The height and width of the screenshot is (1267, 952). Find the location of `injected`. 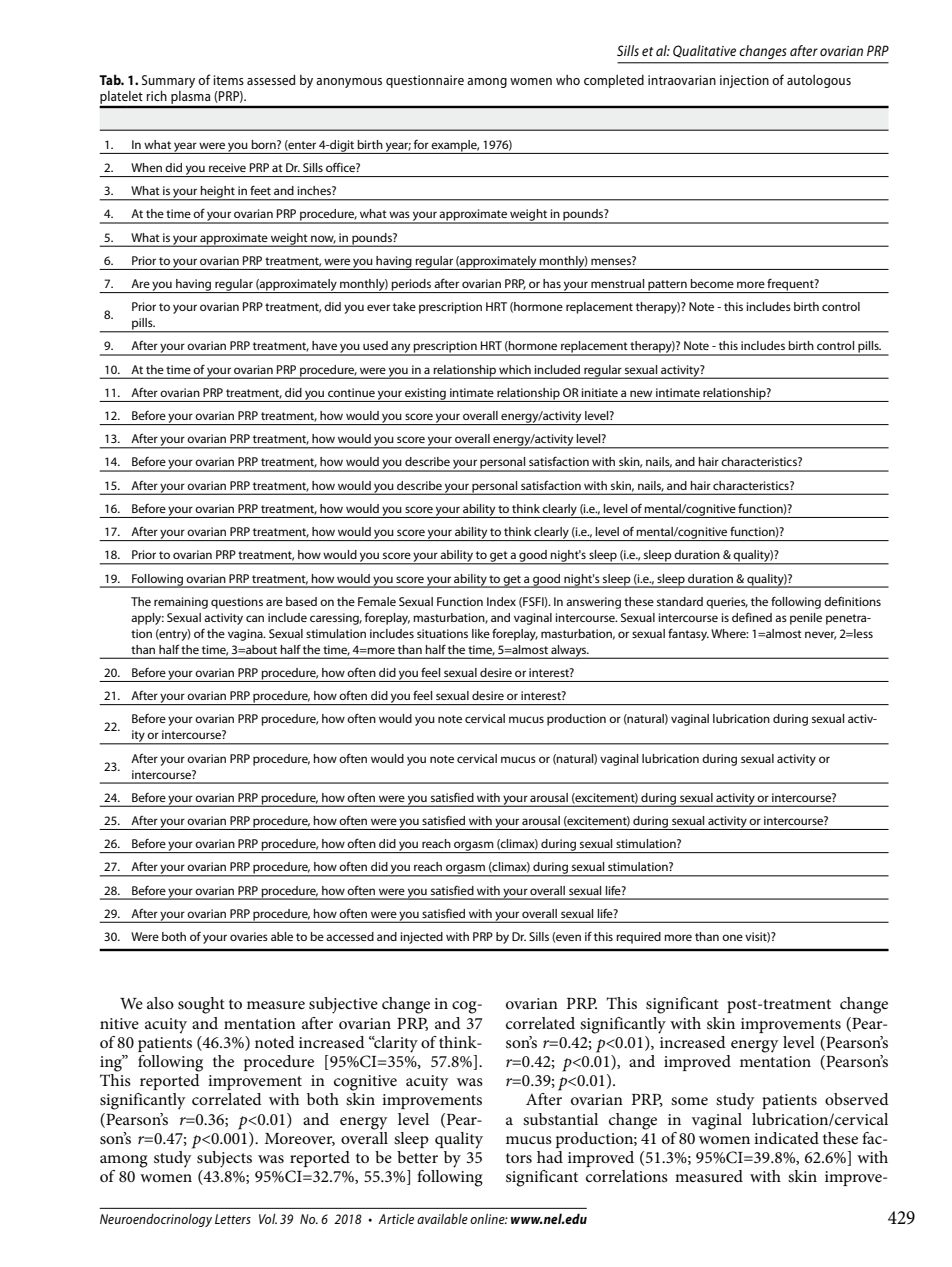

injected is located at coordinates (422, 938).
